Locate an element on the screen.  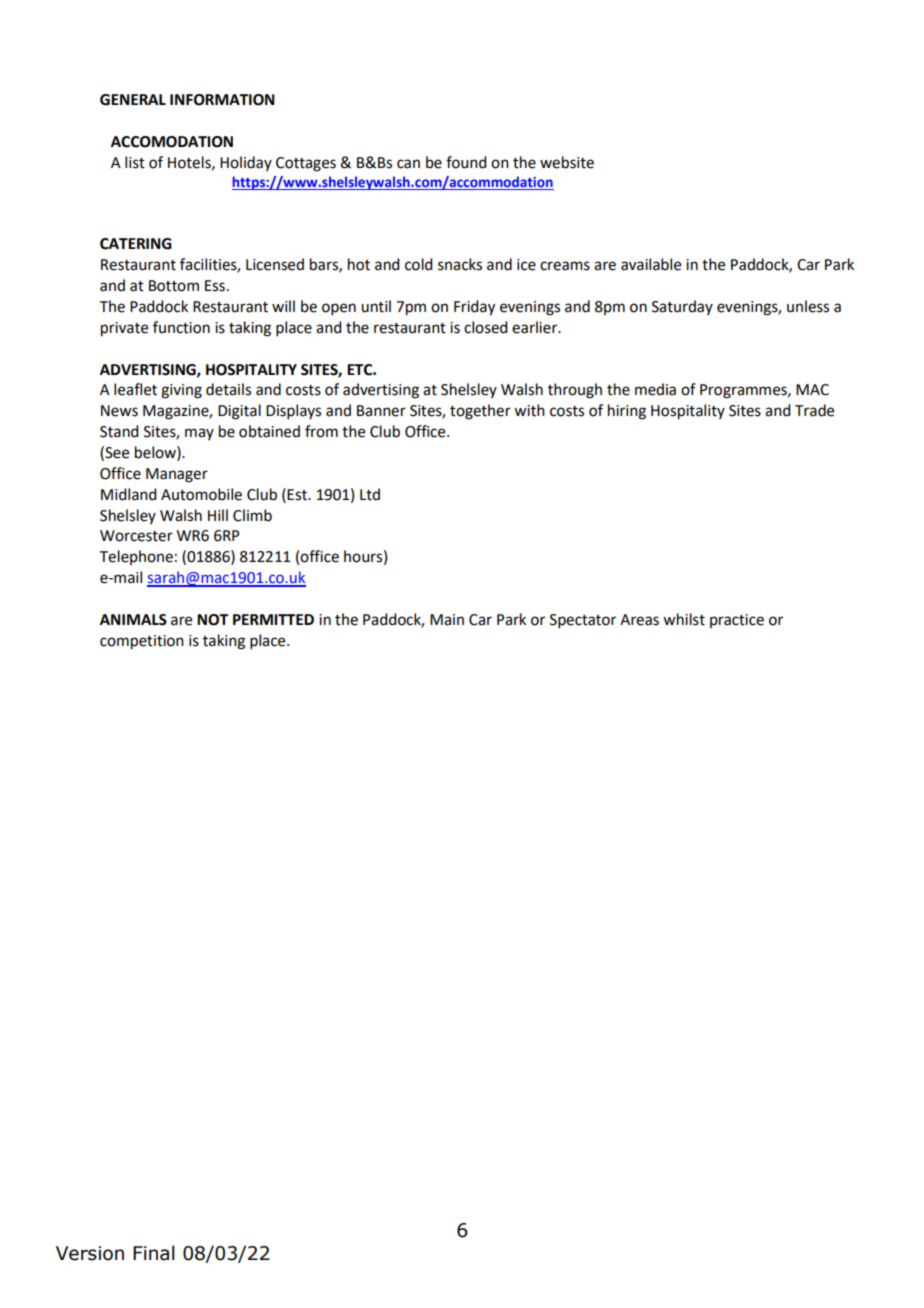
practice is located at coordinates (737, 621).
